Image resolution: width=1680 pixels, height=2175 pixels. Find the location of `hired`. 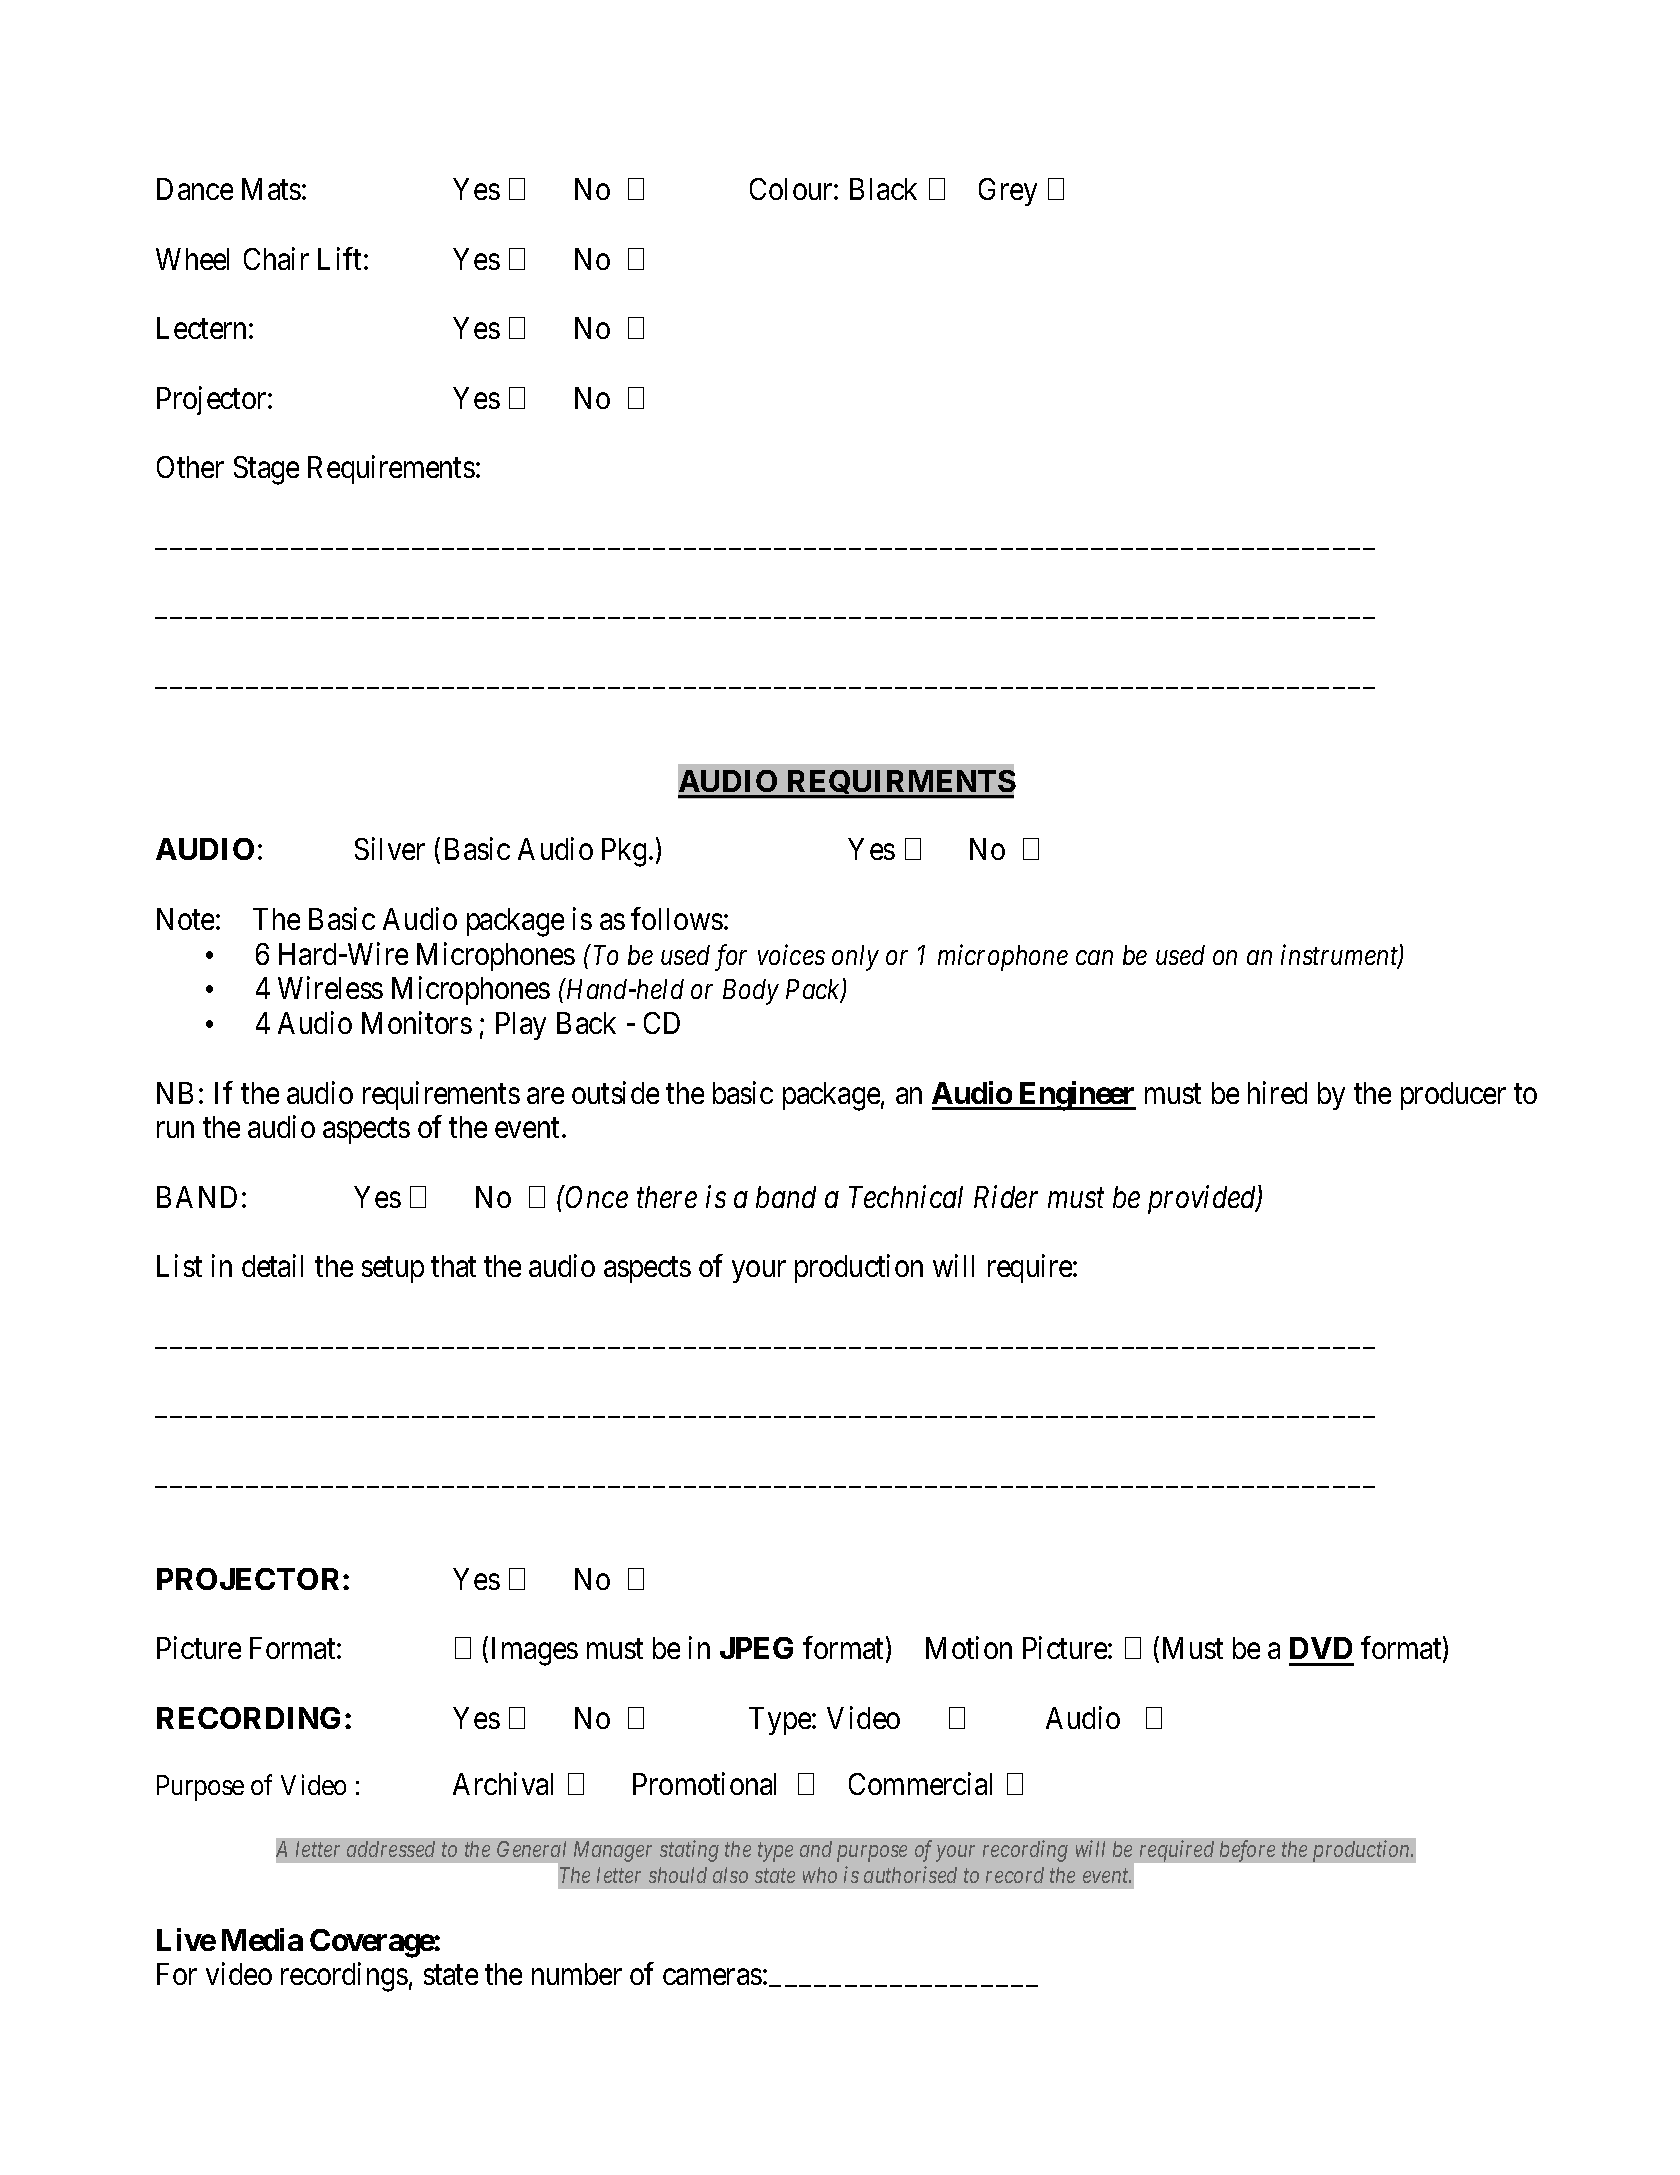

hired is located at coordinates (1277, 1092).
